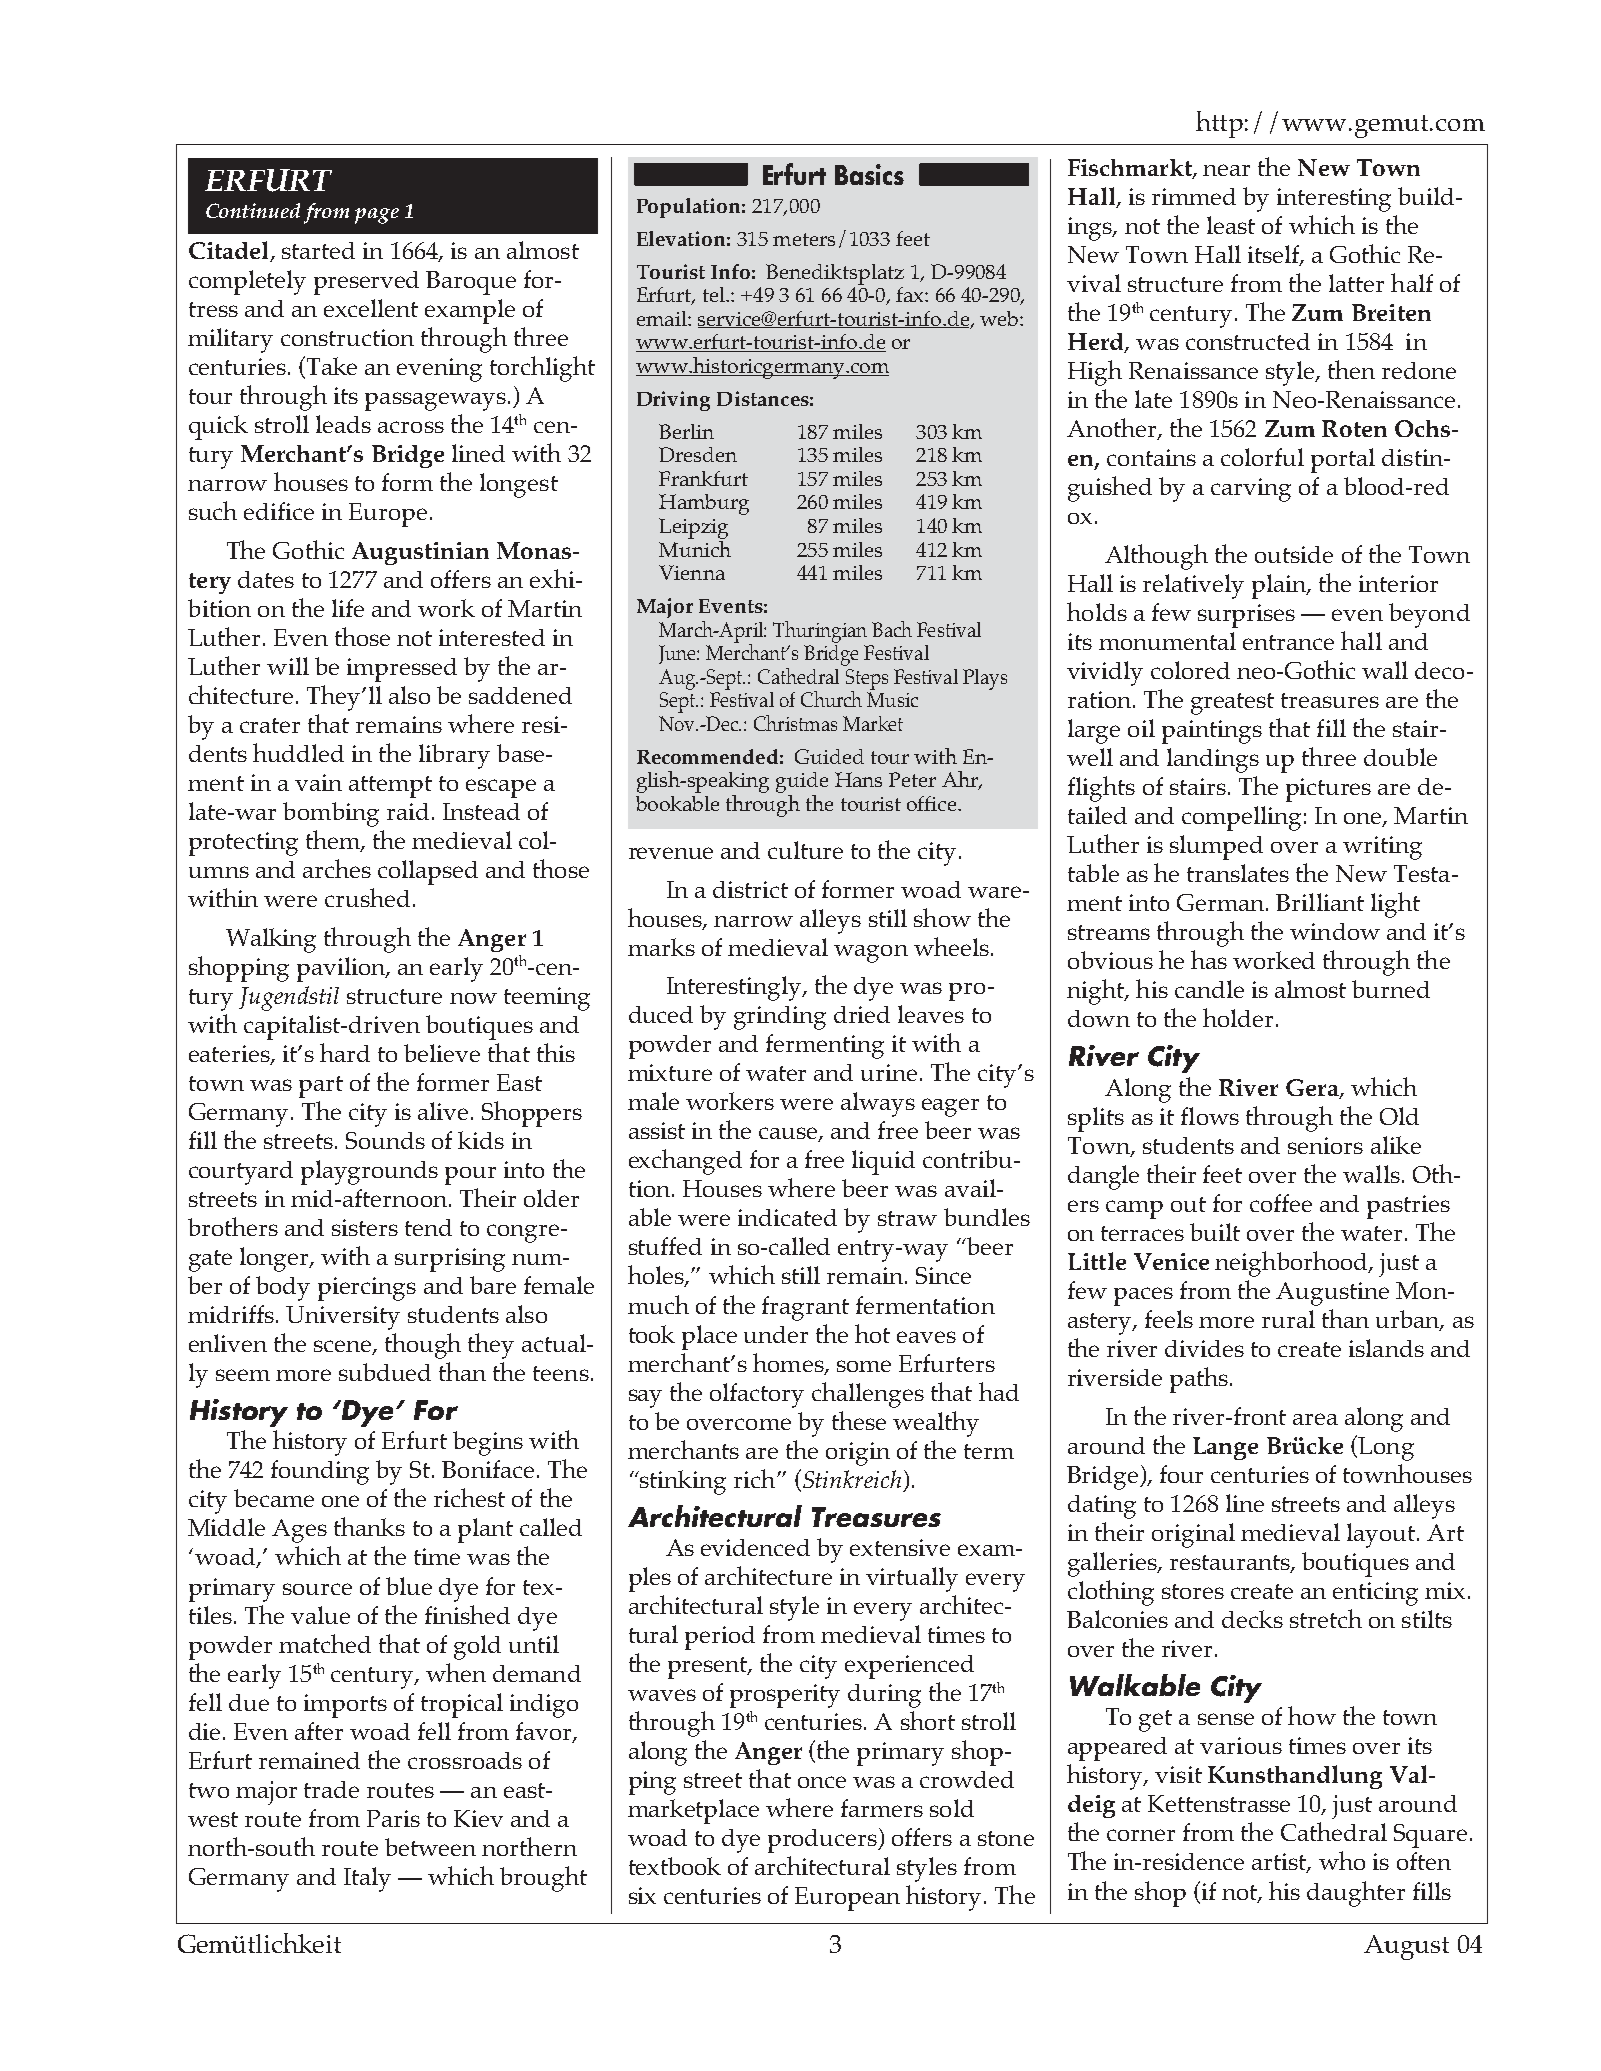 The height and width of the document is (2071, 1601). What do you see at coordinates (377, 216) in the document?
I see `page` at bounding box center [377, 216].
